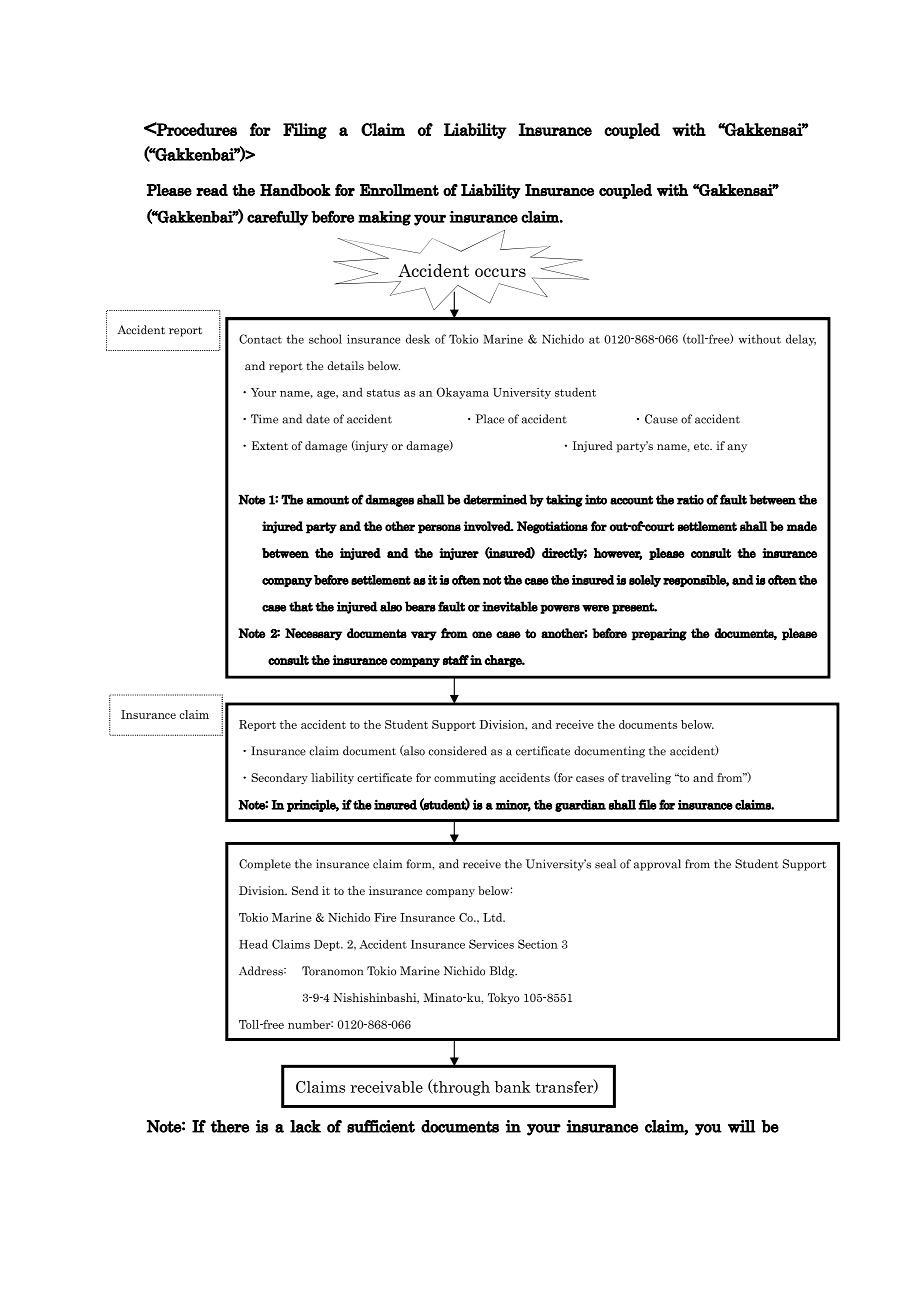  Describe the element at coordinates (399, 190) in the screenshot. I see `Enrollment` at that location.
